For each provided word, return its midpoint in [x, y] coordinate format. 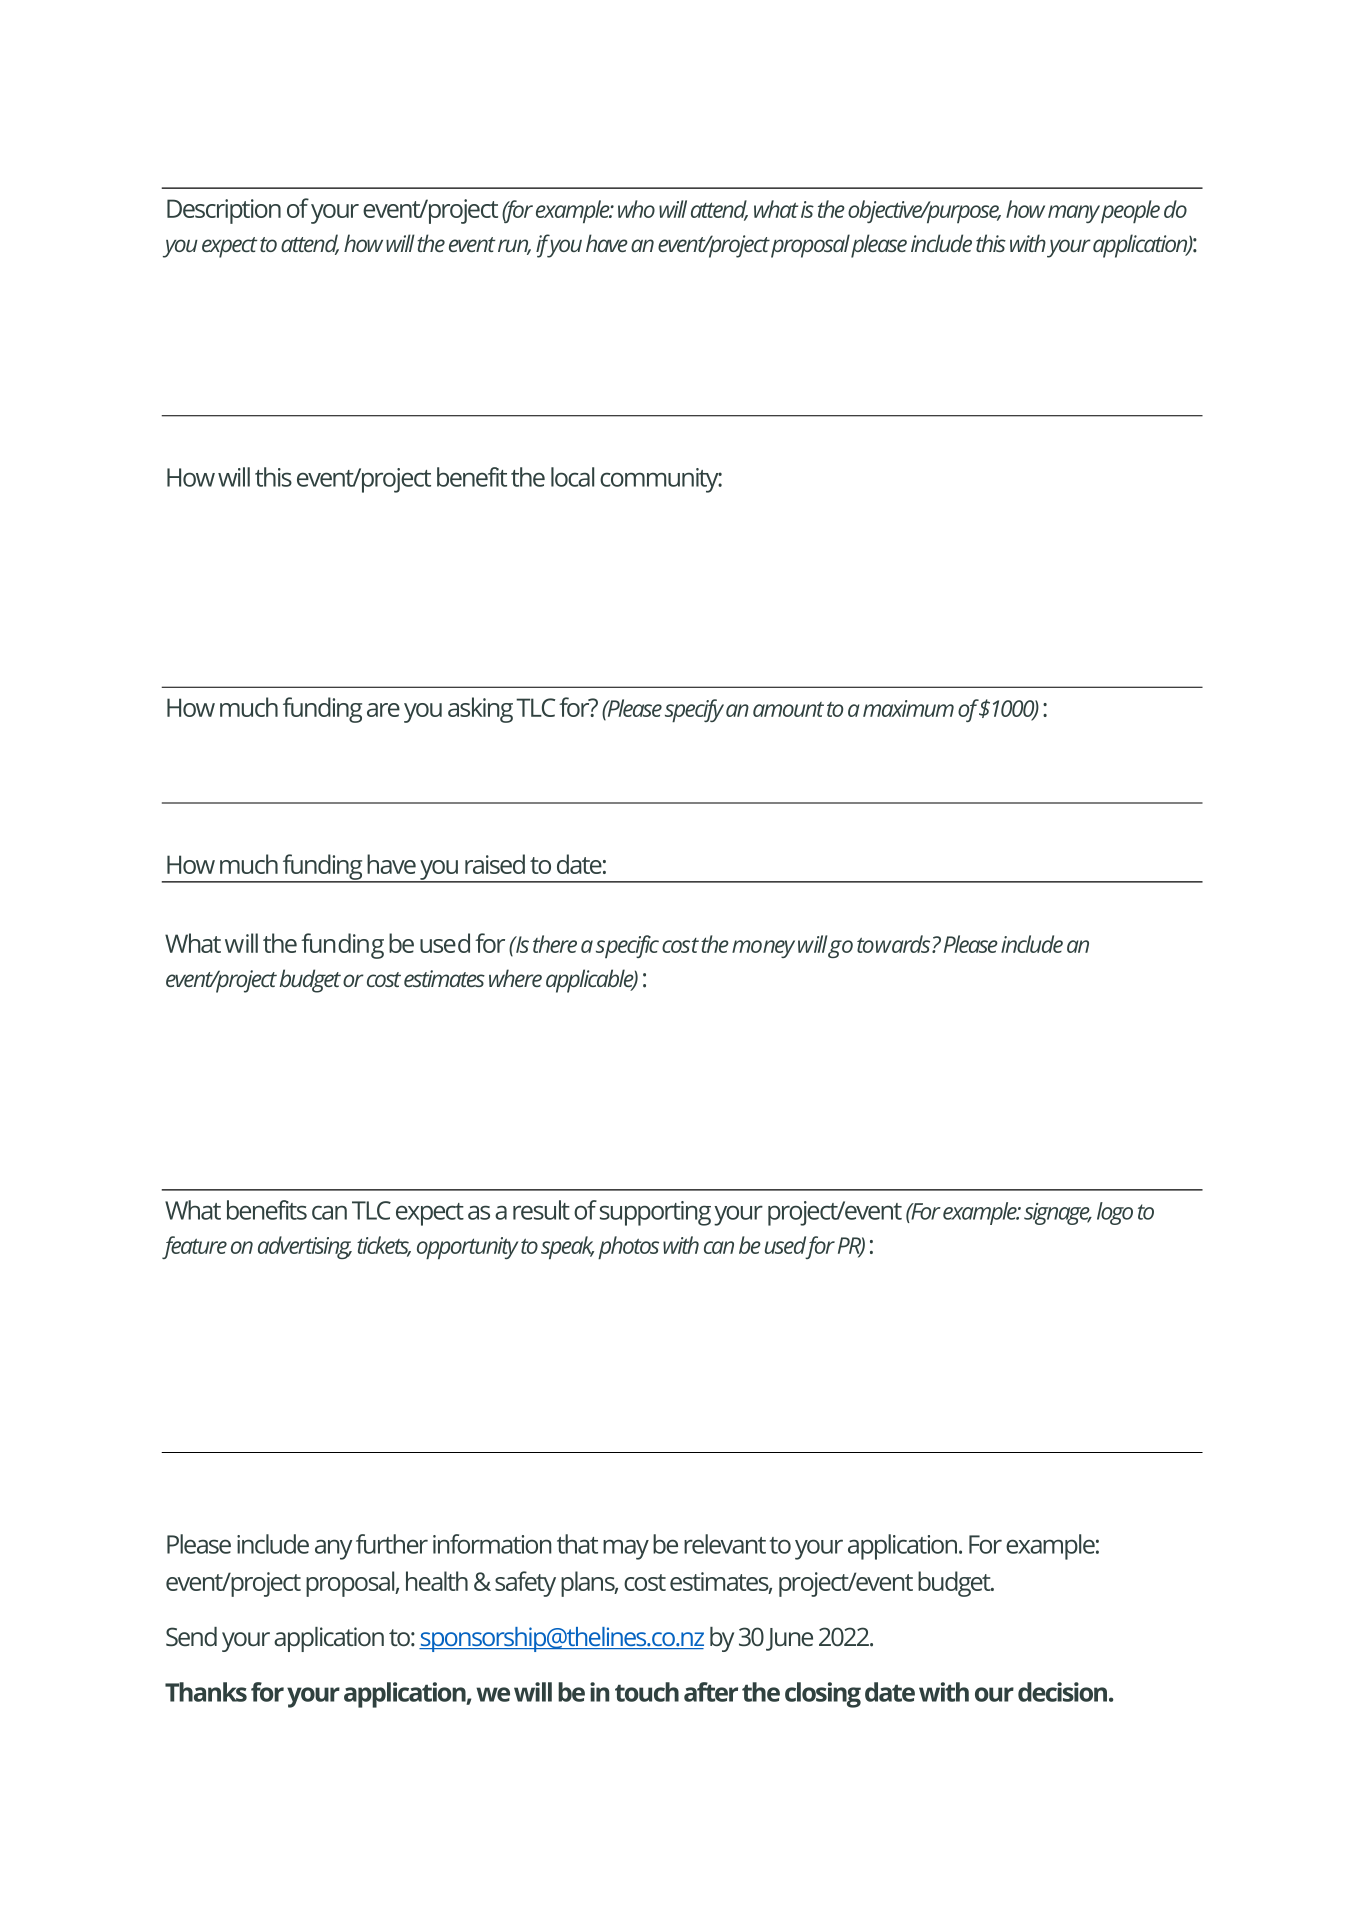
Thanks [206, 1692]
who [636, 209]
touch [647, 1692]
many [1074, 214]
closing [823, 1695]
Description [224, 211]
